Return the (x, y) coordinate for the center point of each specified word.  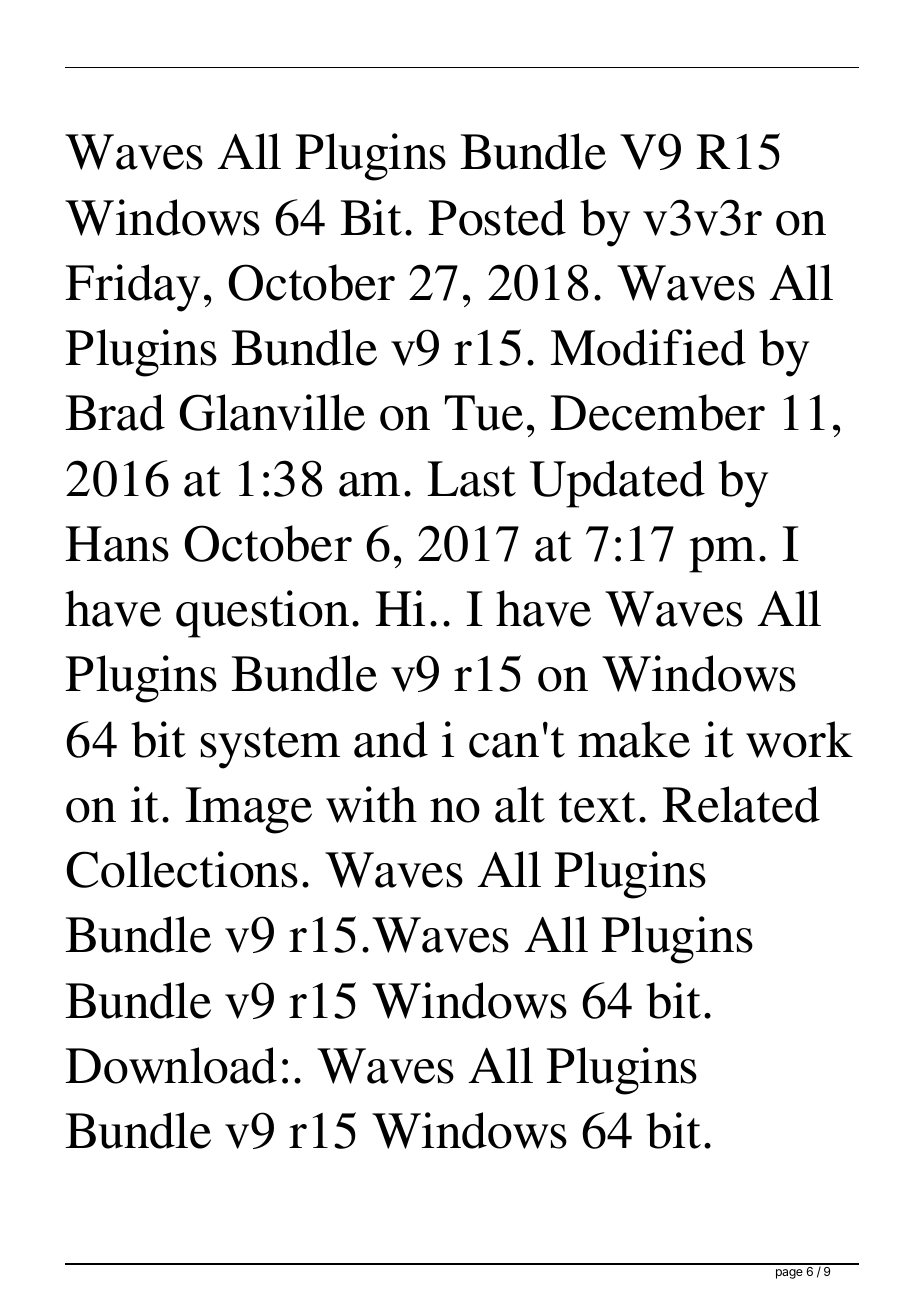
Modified (648, 347)
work (799, 739)
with (371, 804)
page (789, 1274)
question (262, 614)
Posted (497, 217)
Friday (132, 288)
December (657, 412)
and (391, 739)
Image (248, 810)
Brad (115, 412)
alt (520, 804)
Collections (182, 869)
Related (741, 804)
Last (471, 479)
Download (171, 1065)
